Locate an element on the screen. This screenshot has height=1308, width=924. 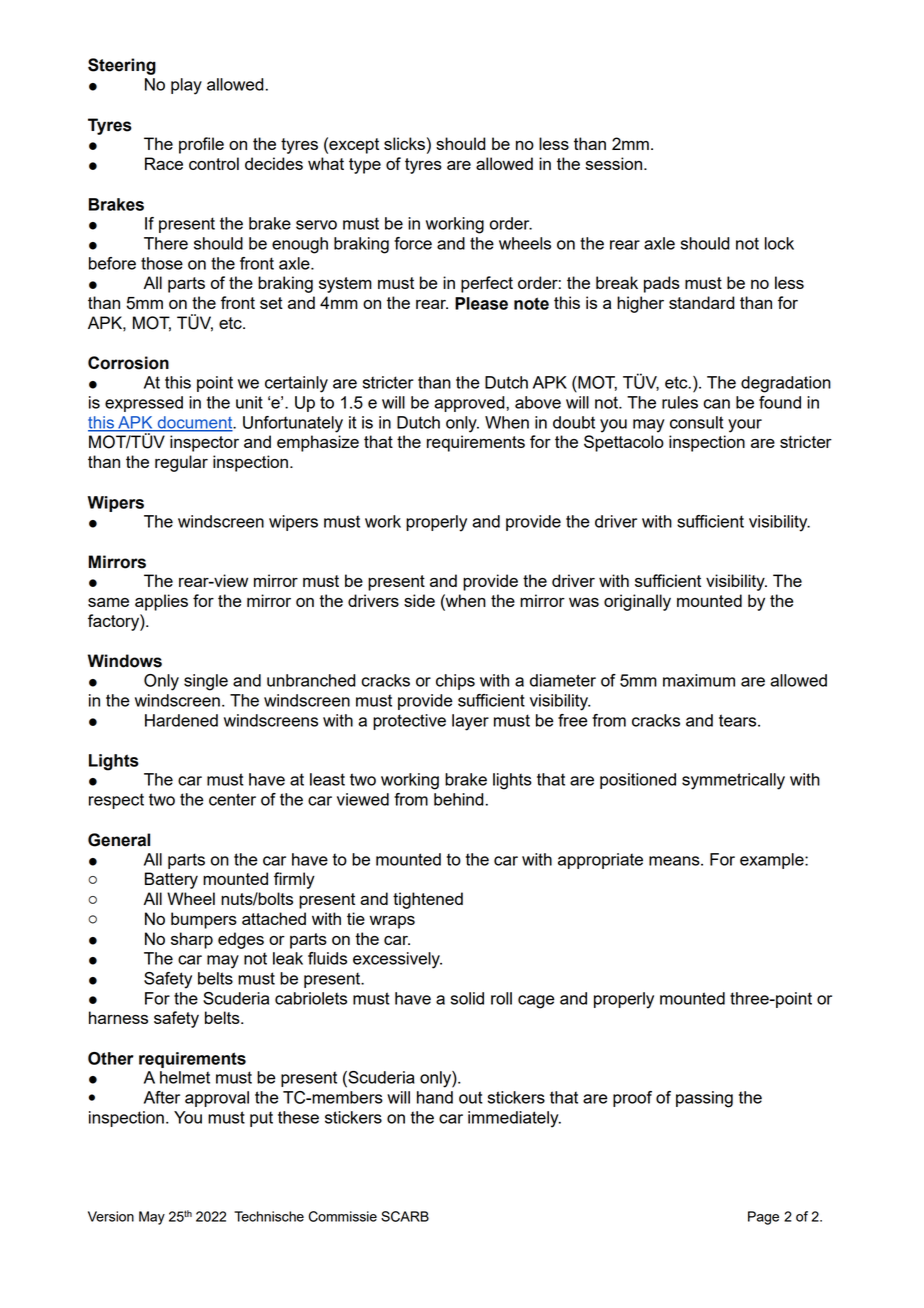
session is located at coordinates (615, 163).
